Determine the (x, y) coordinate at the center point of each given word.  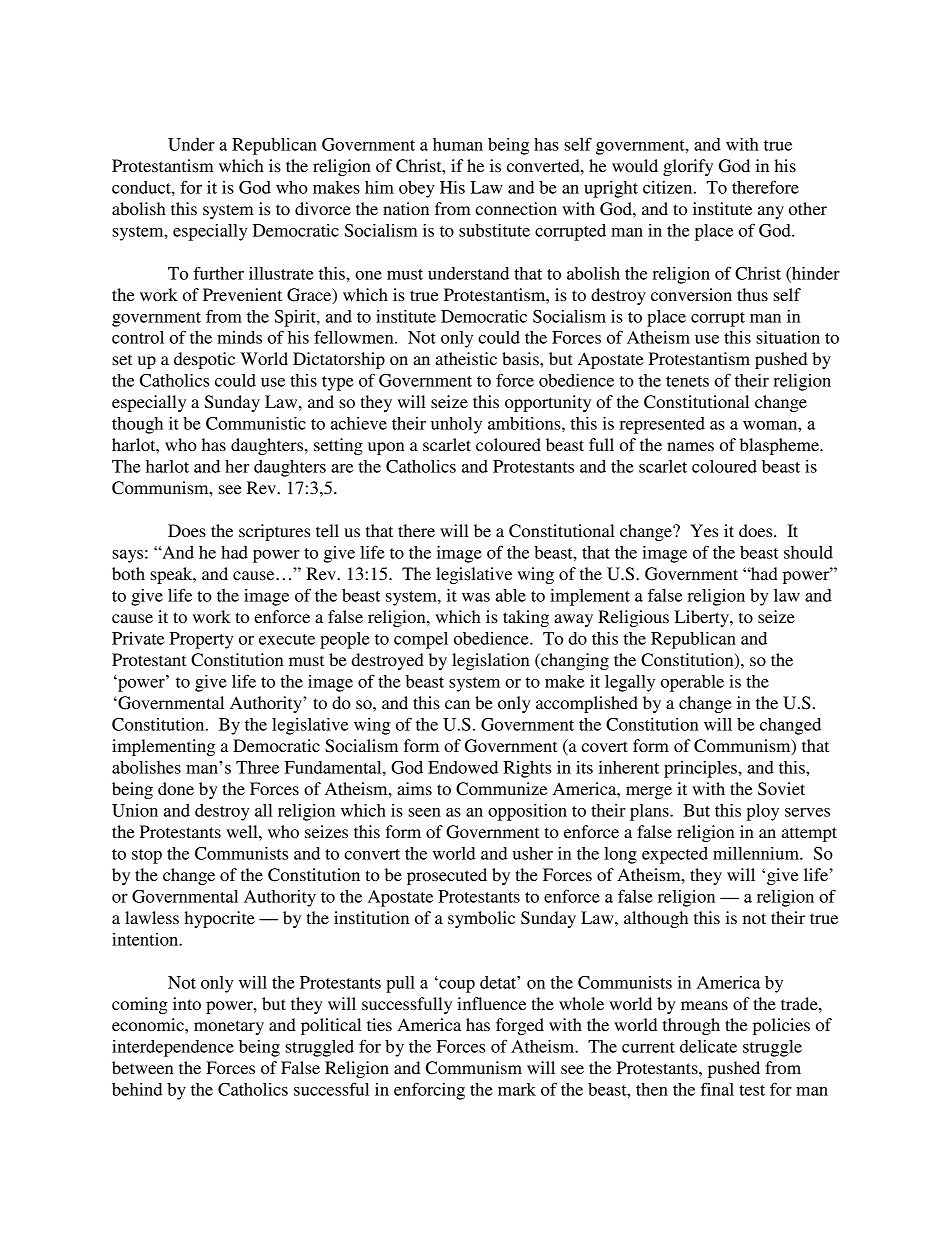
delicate (708, 1046)
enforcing (429, 1091)
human (458, 144)
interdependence (173, 1048)
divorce (323, 208)
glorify (688, 167)
